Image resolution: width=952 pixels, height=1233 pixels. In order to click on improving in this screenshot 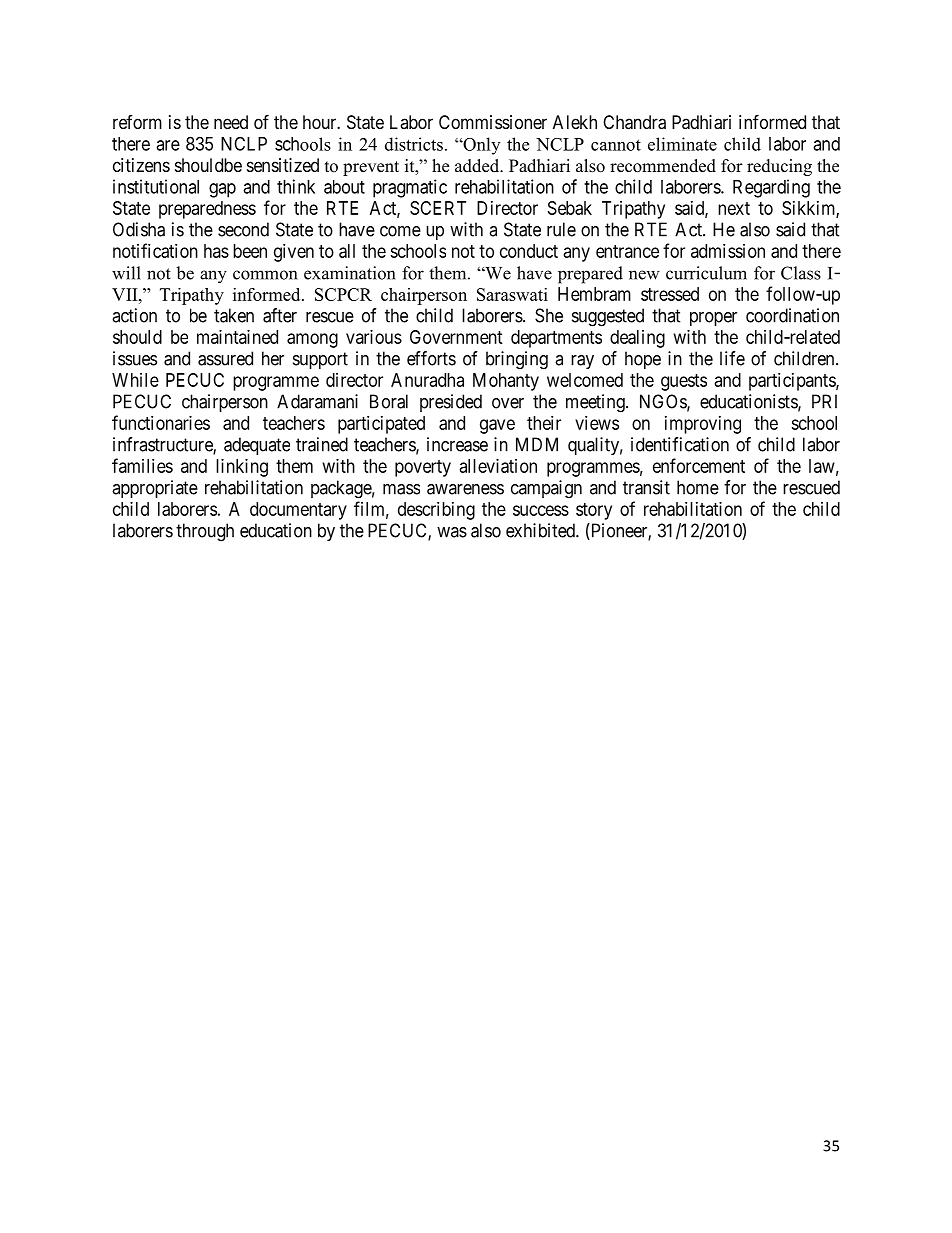, I will do `click(703, 425)`.
